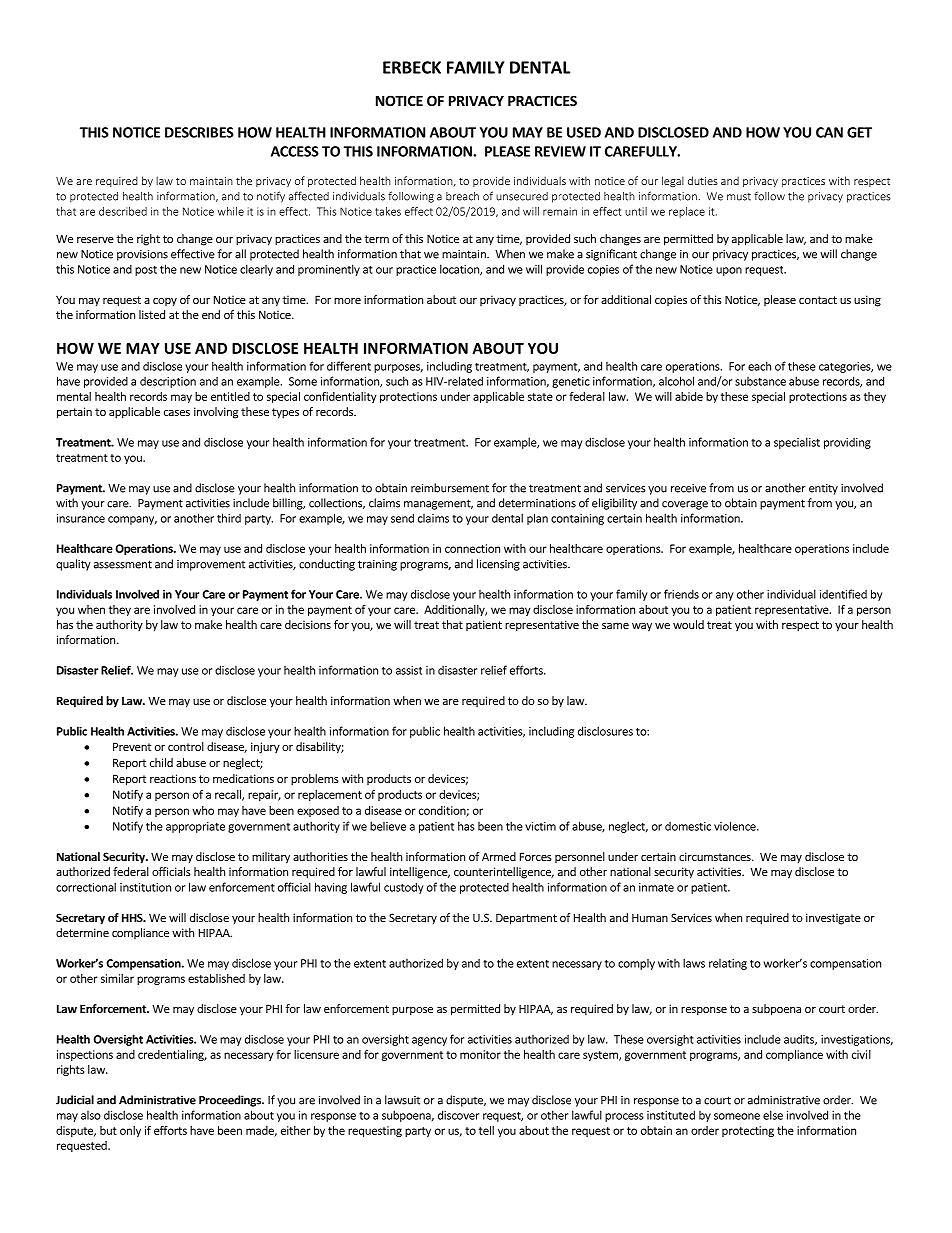 The width and height of the screenshot is (952, 1233). What do you see at coordinates (716, 856) in the screenshot?
I see `circumstances` at bounding box center [716, 856].
